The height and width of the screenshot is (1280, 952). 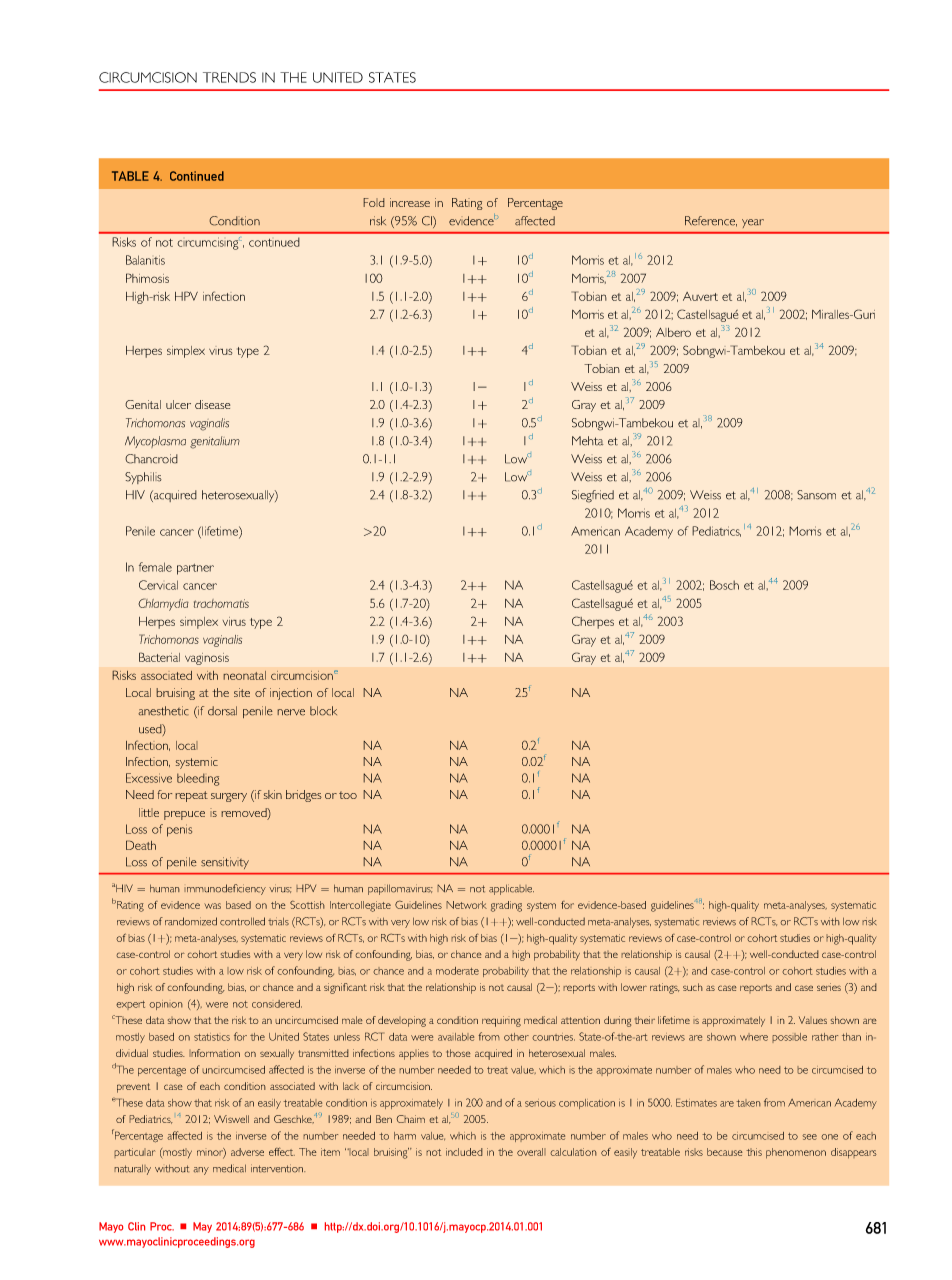 I want to click on Siegfried, so click(x=593, y=496).
